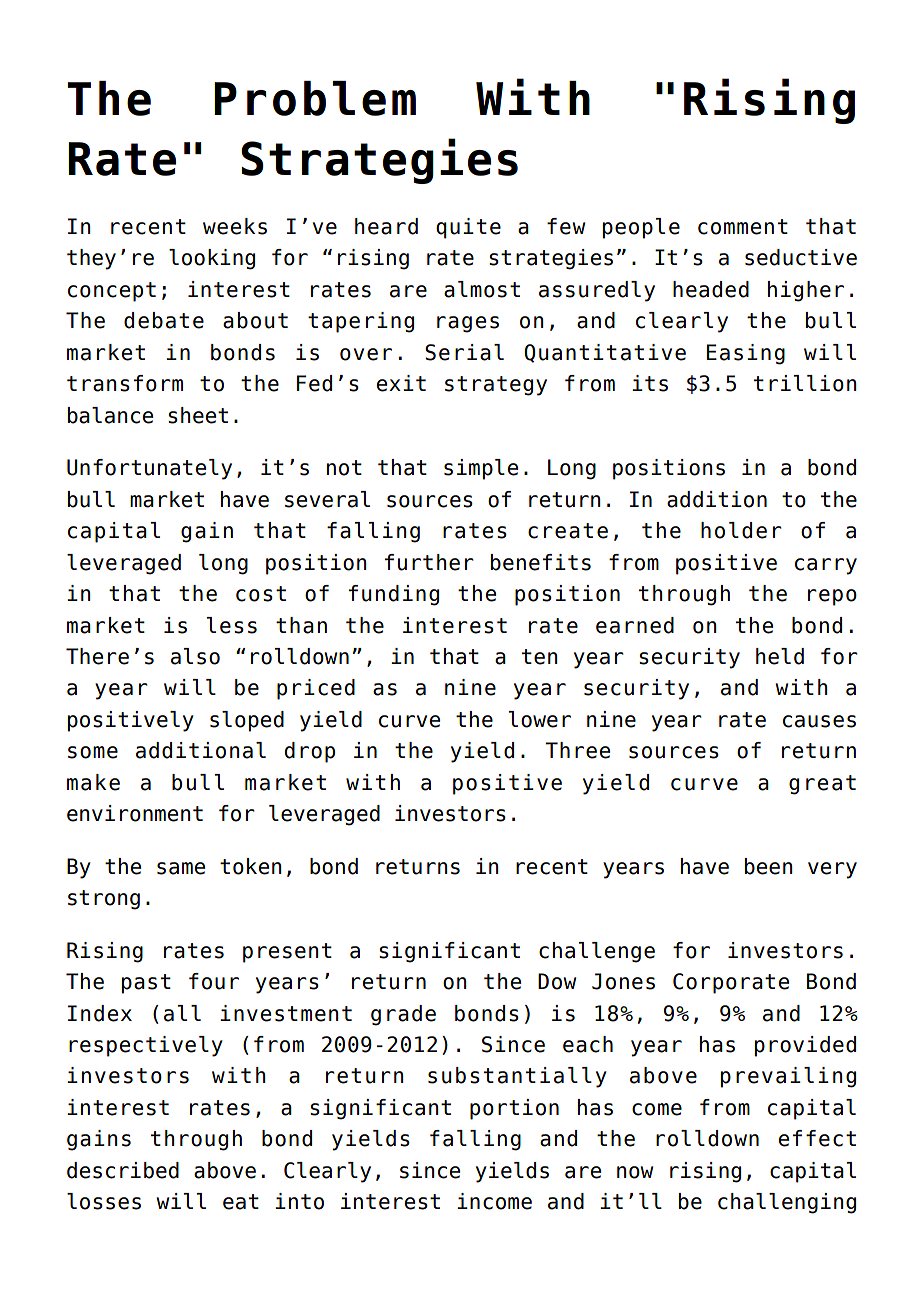 This image has height=1308, width=924. I want to click on held, so click(780, 656).
